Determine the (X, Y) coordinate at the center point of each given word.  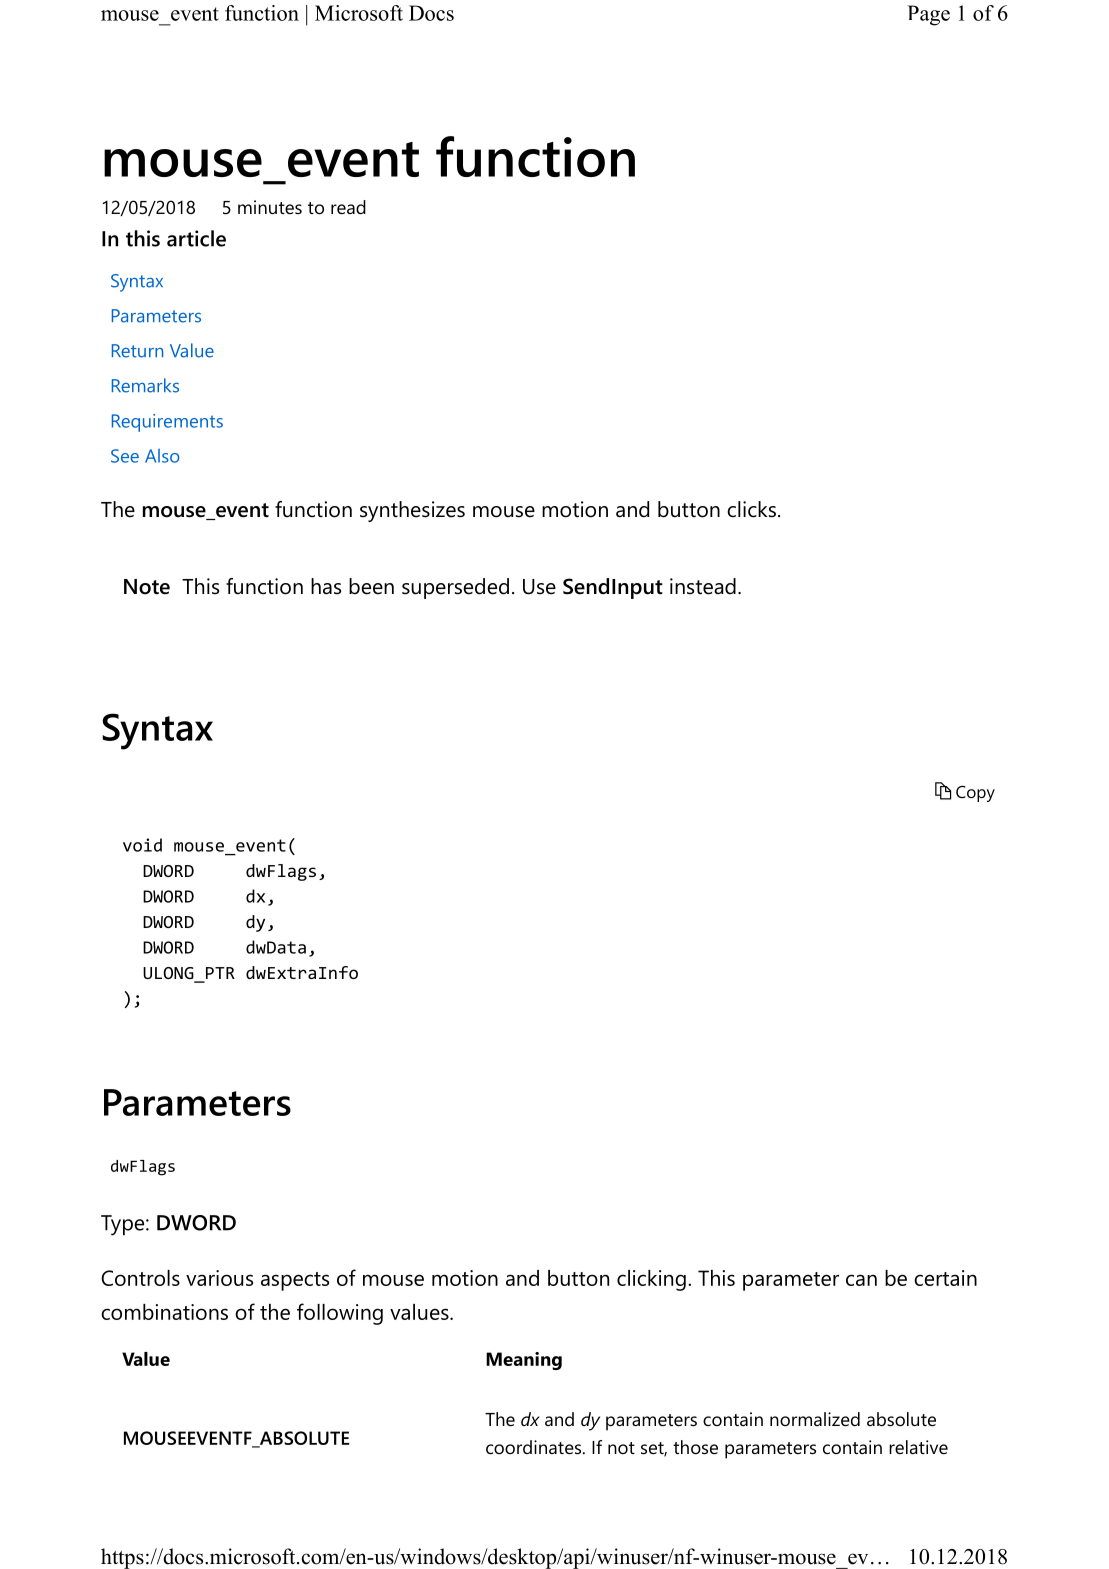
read (348, 207)
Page (928, 15)
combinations (164, 1312)
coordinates (535, 1447)
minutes (270, 207)
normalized (815, 1419)
